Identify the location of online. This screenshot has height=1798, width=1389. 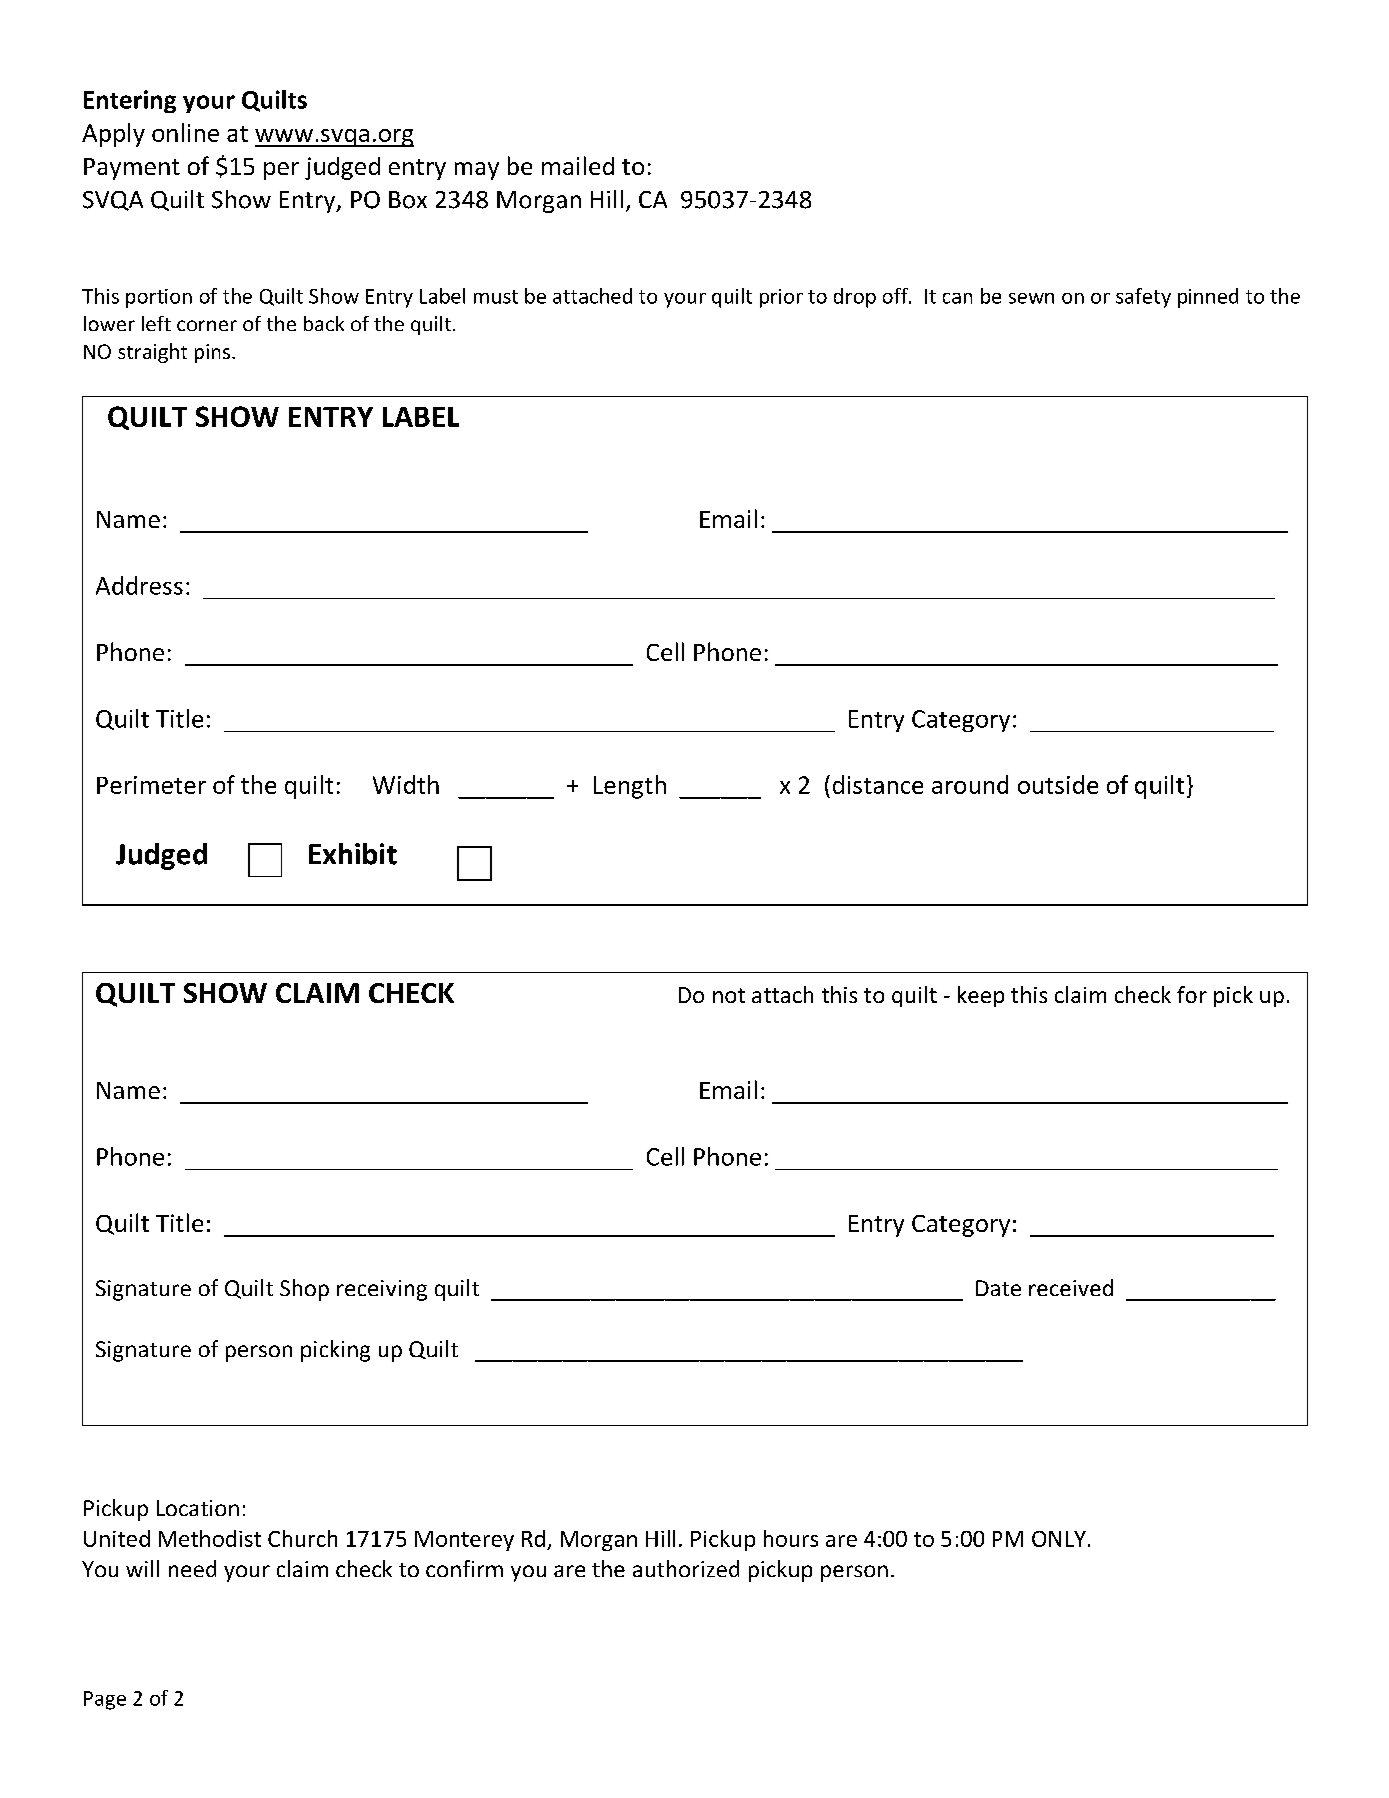
(185, 132).
